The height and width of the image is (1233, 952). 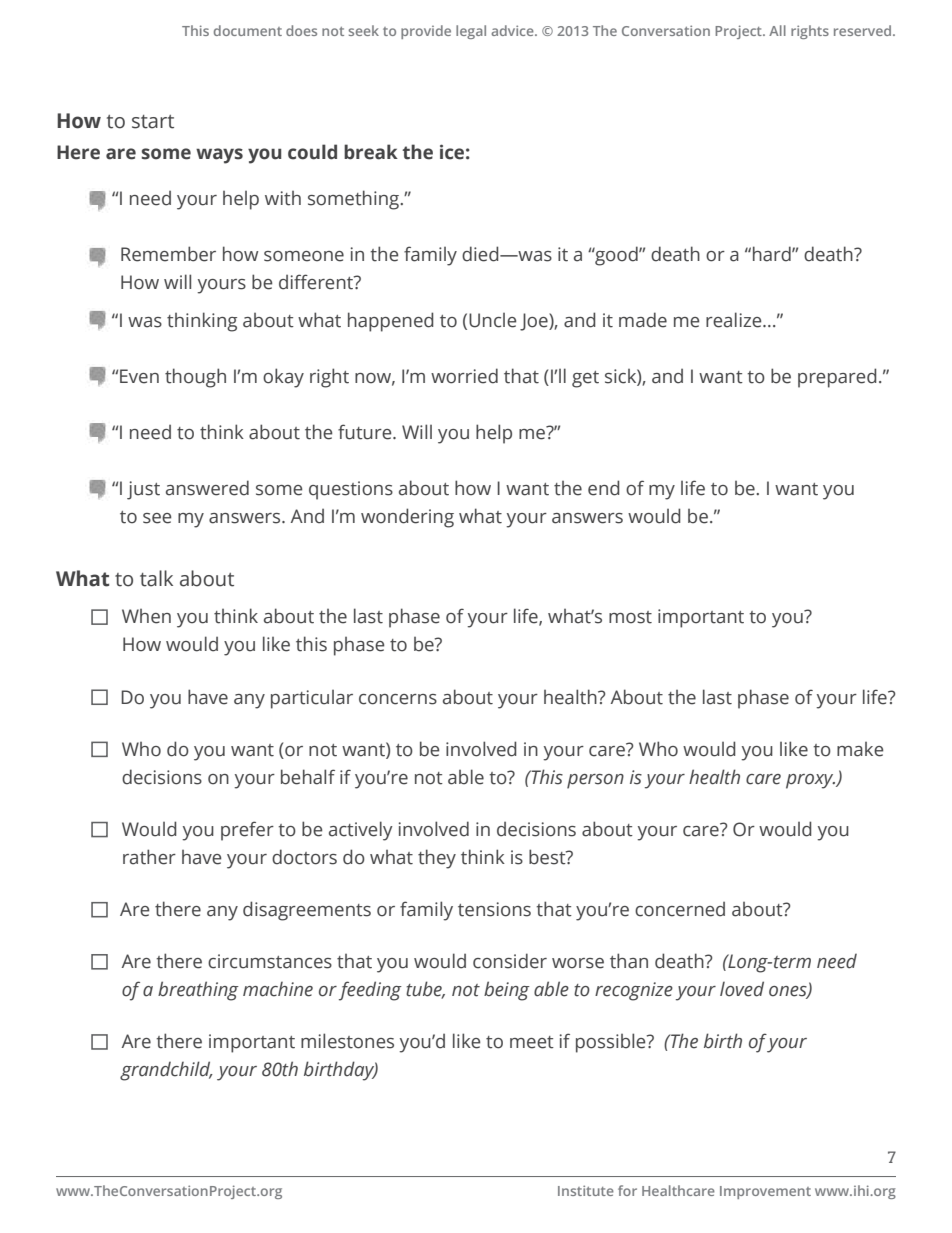 What do you see at coordinates (513, 30) in the image?
I see `advice` at bounding box center [513, 30].
